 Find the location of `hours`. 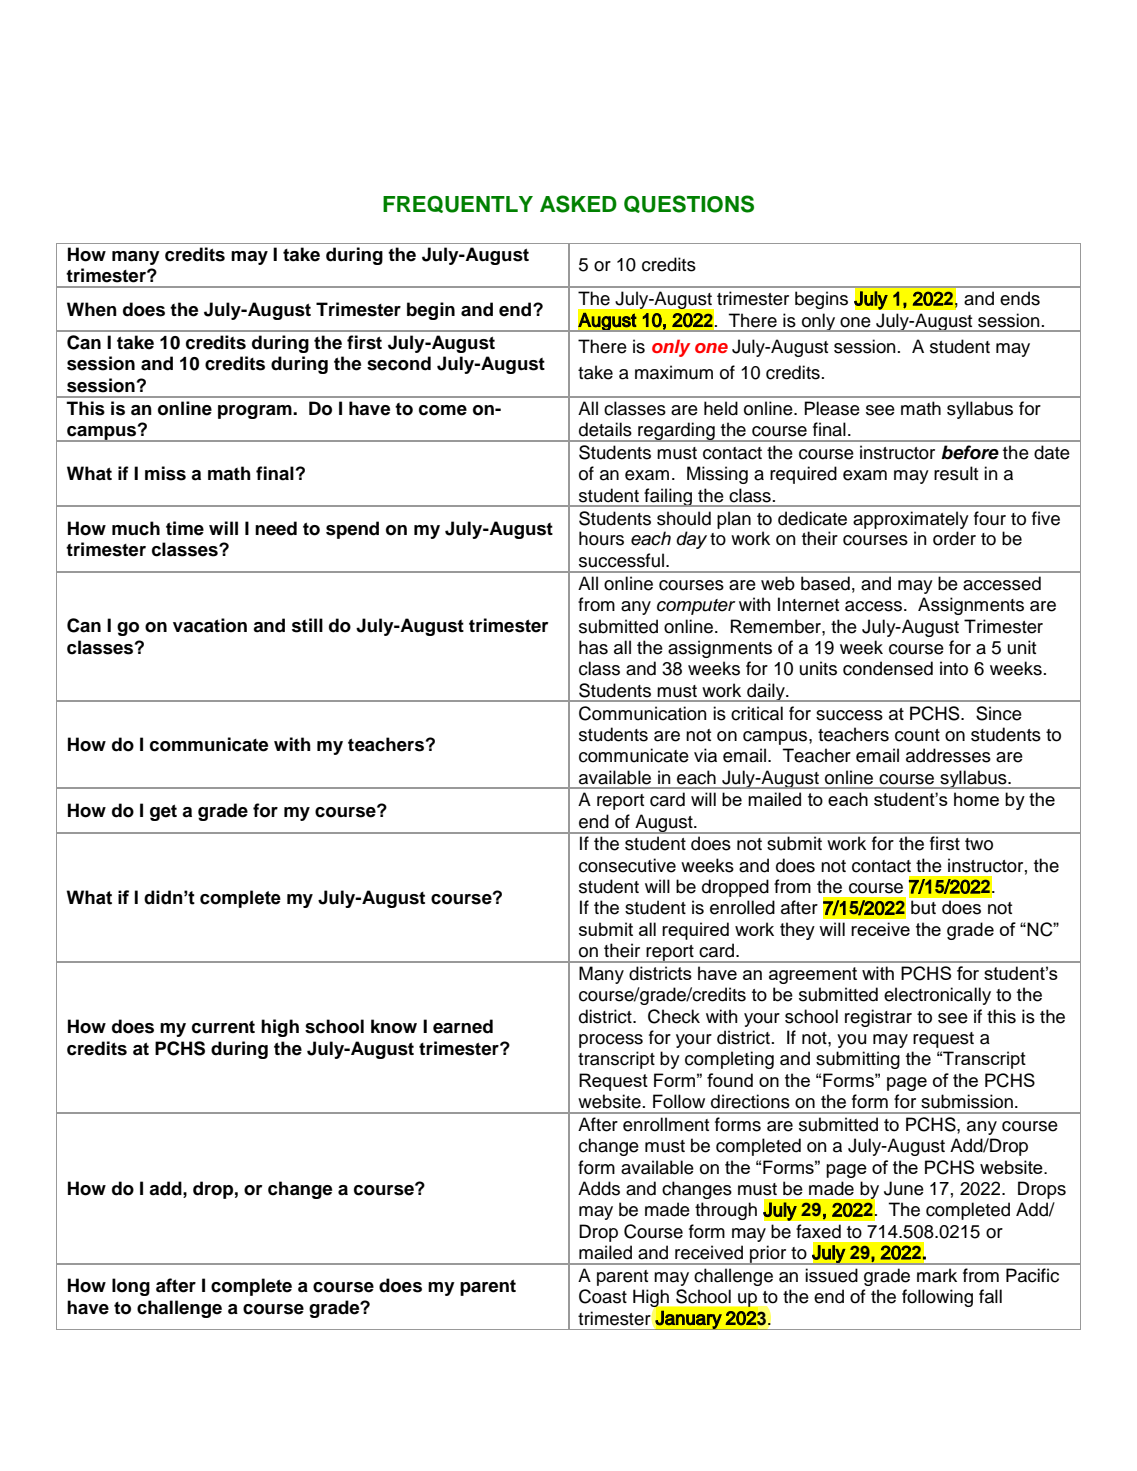

hours is located at coordinates (601, 538).
